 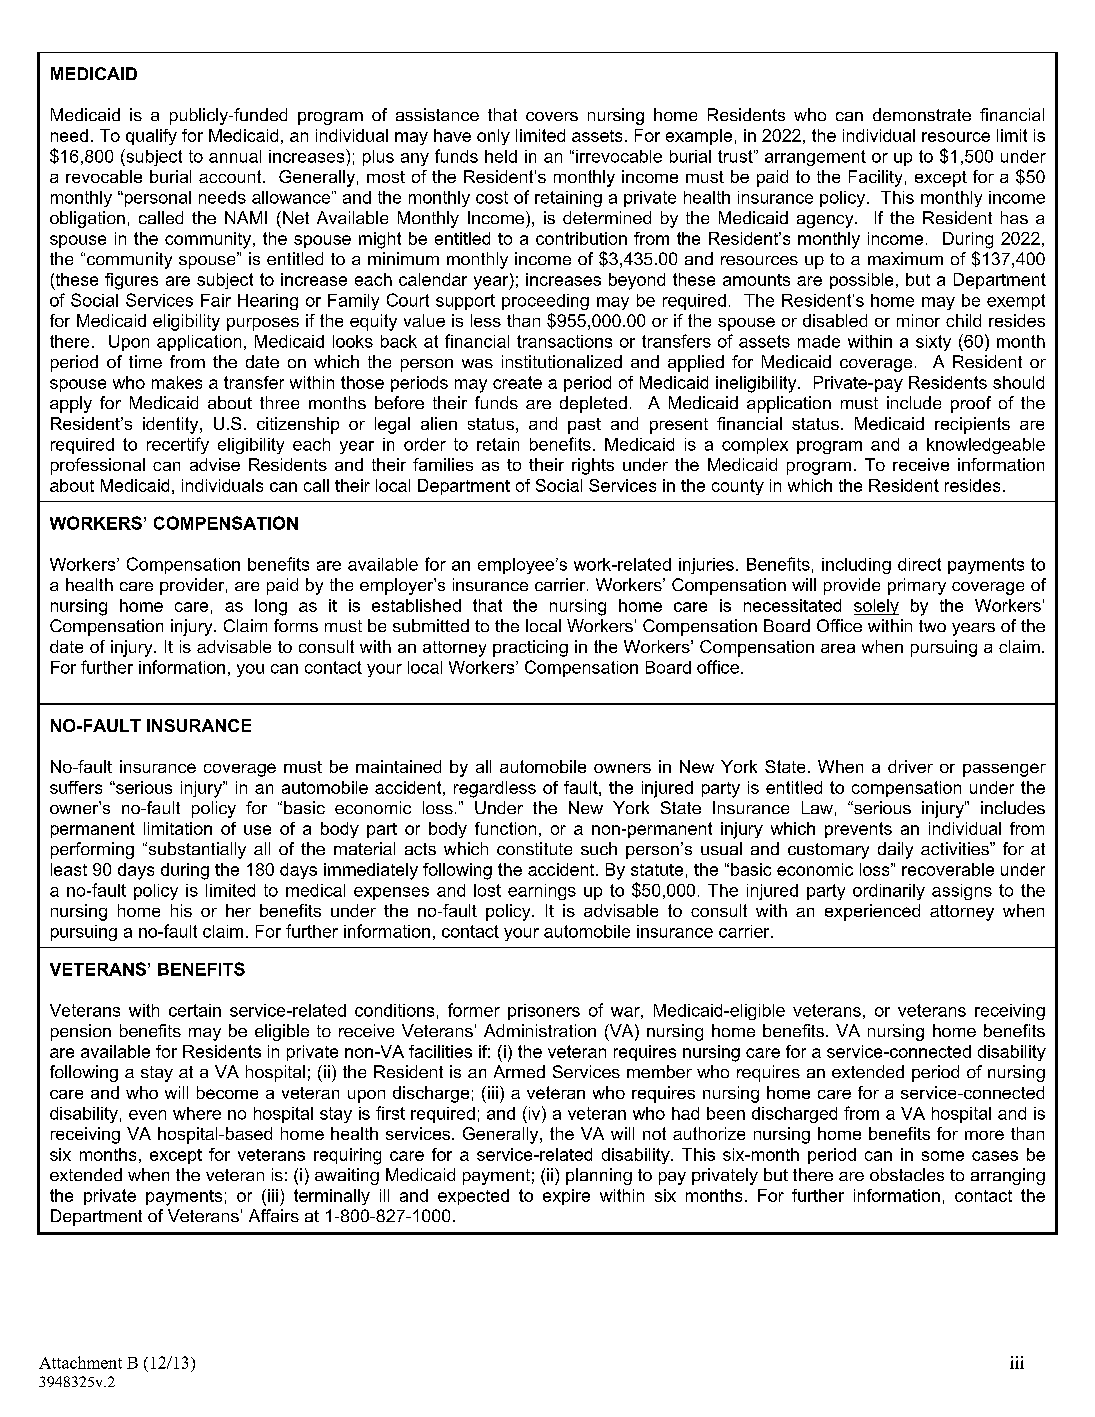 I want to click on driver, so click(x=910, y=766).
